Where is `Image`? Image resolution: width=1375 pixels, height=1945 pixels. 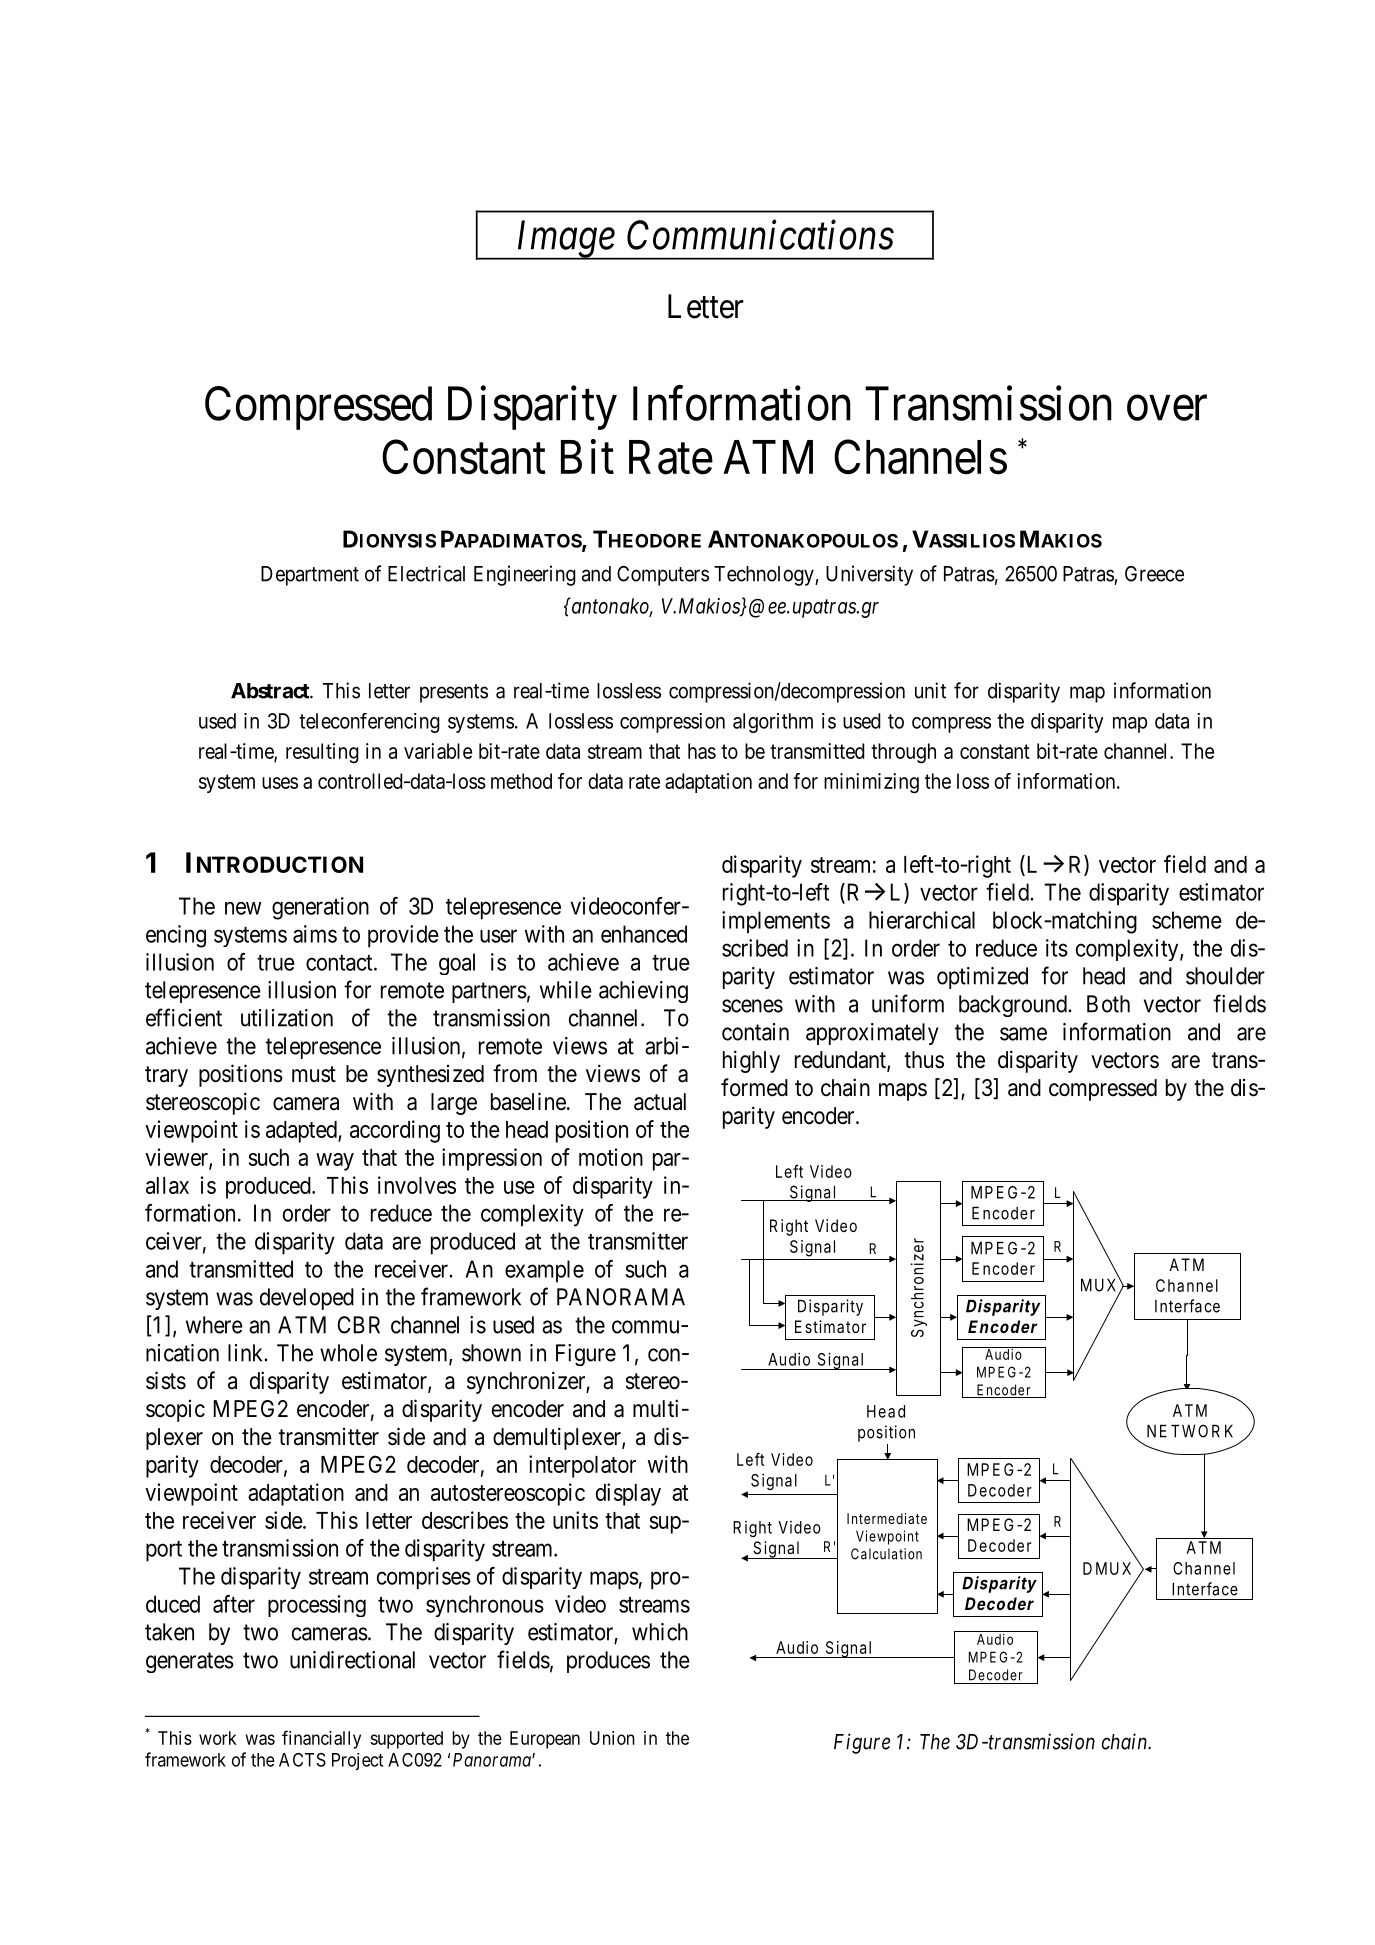
Image is located at coordinates (565, 240).
